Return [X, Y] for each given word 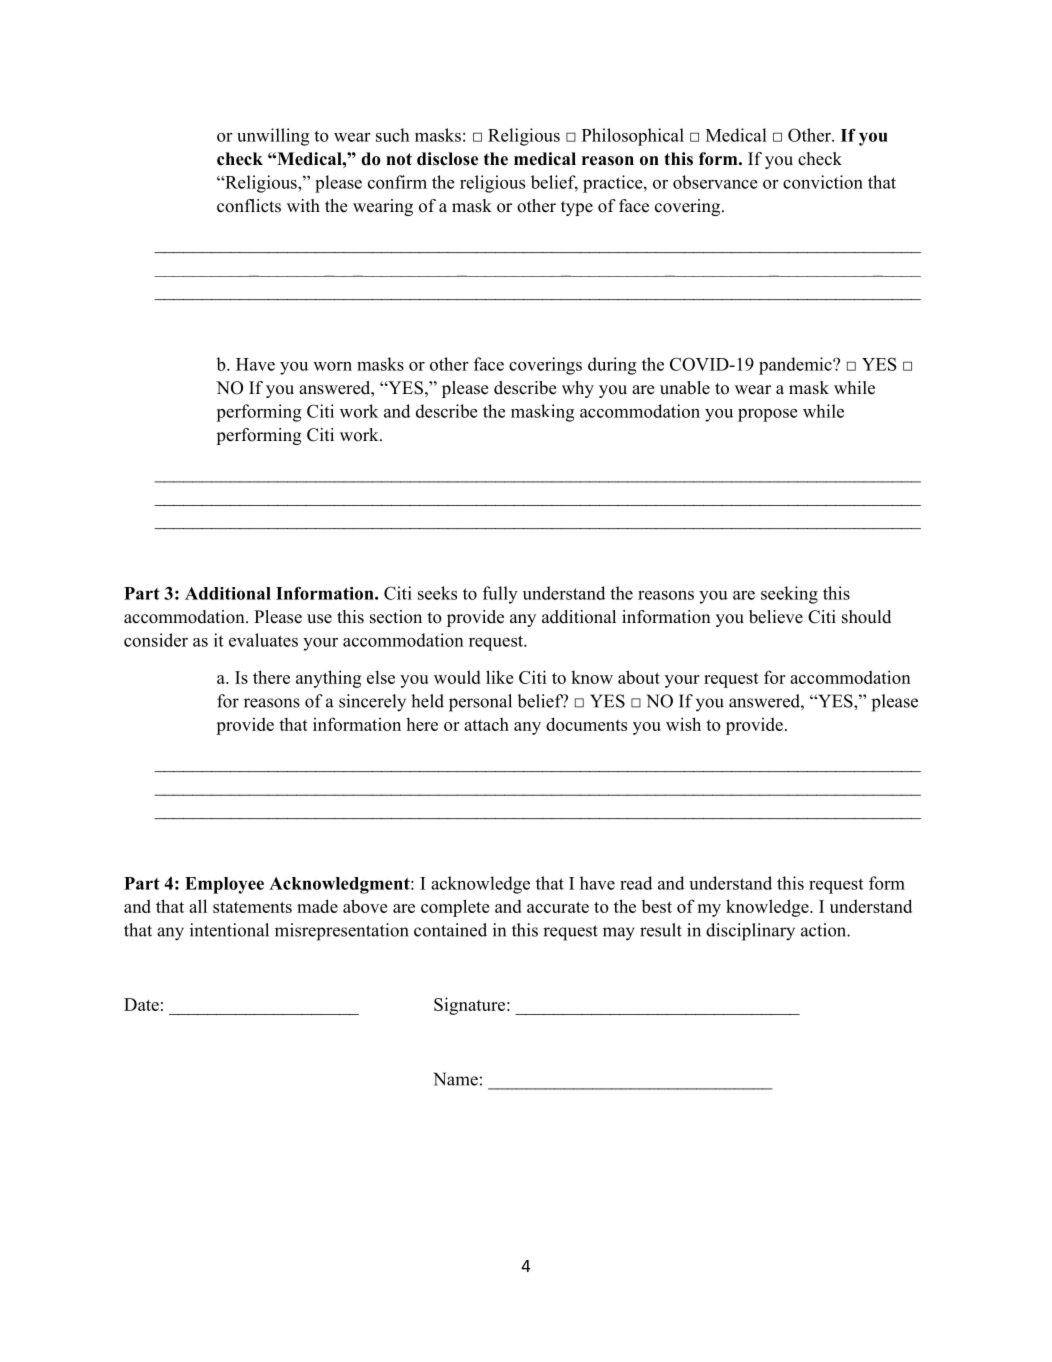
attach [486, 724]
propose [768, 415]
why [578, 389]
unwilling [273, 137]
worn [332, 366]
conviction [823, 182]
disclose [447, 159]
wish [683, 724]
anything [328, 679]
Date [141, 1004]
